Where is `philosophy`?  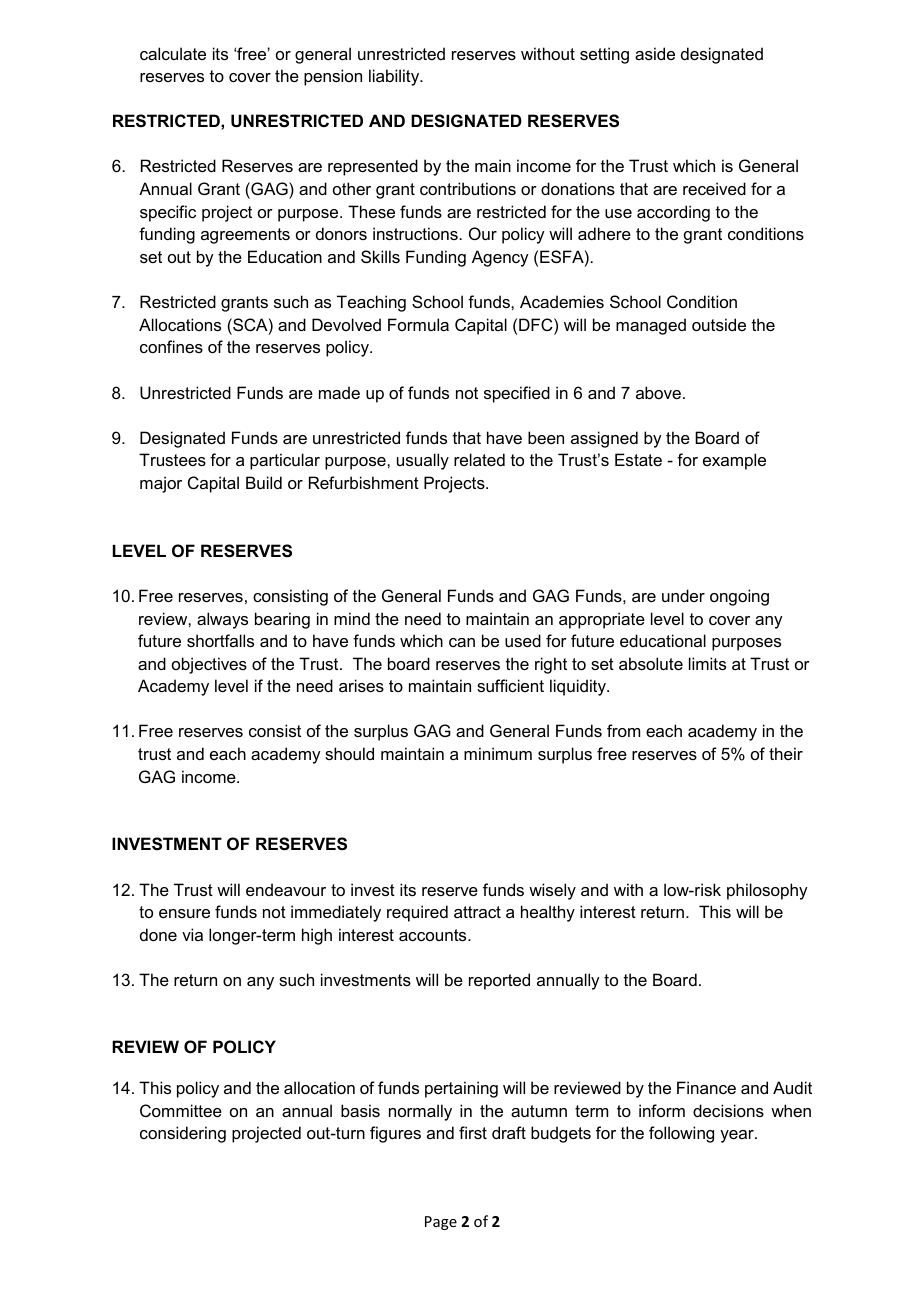 philosophy is located at coordinates (767, 891).
